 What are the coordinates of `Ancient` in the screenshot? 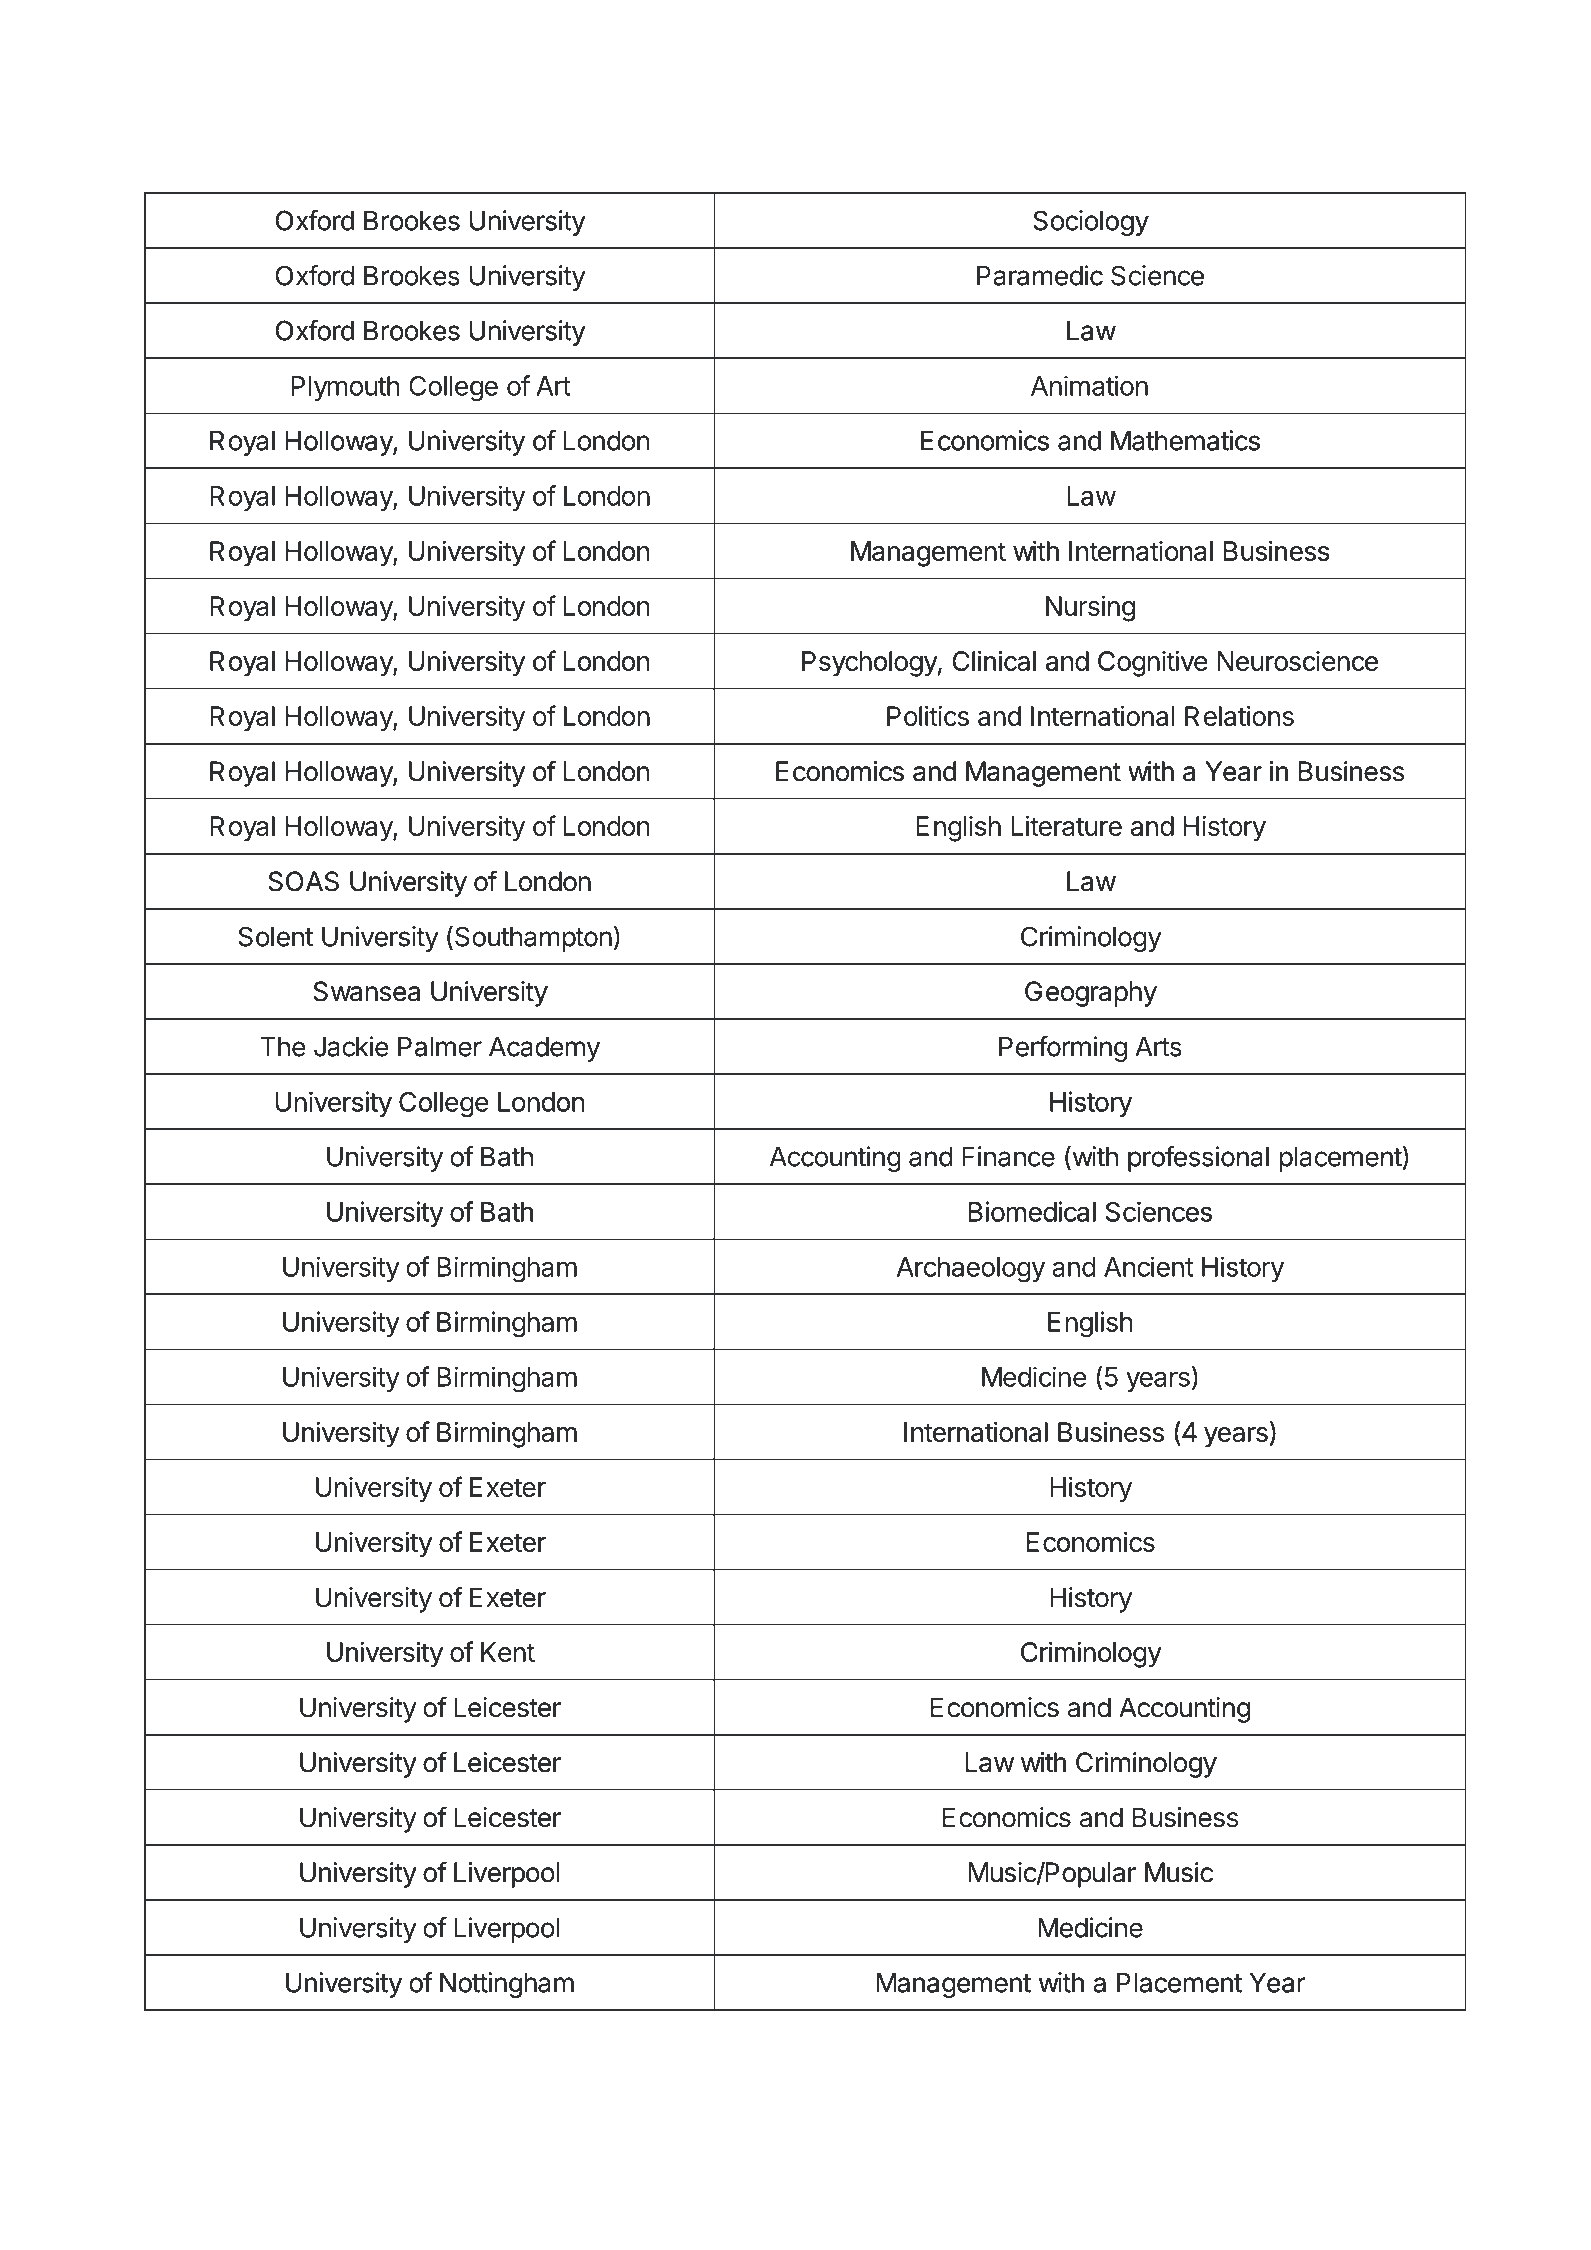 It's located at (1149, 1266).
